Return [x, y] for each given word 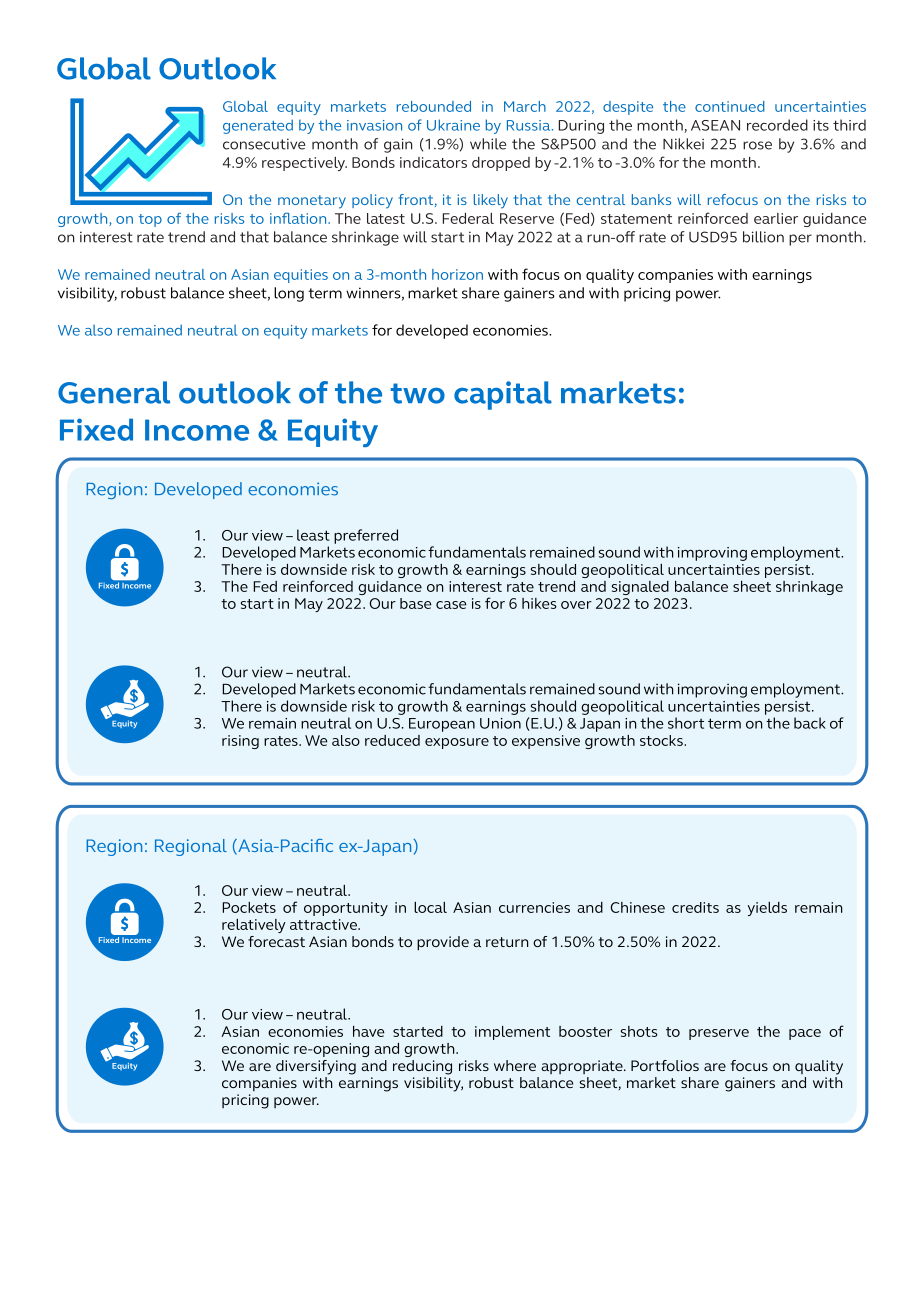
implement [512, 1033]
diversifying [316, 1067]
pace [805, 1034]
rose [757, 145]
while [488, 144]
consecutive [264, 144]
